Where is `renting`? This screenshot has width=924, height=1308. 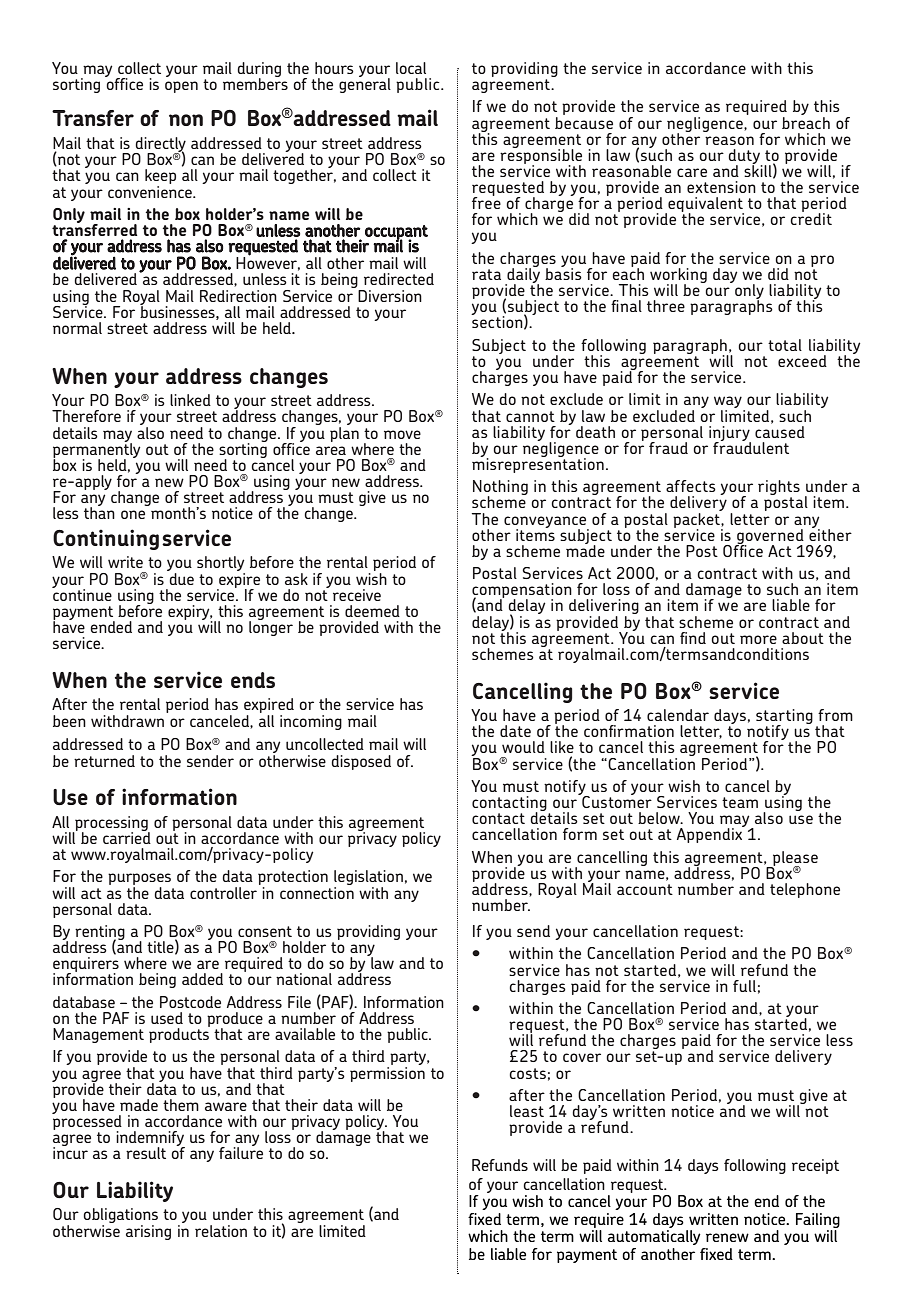
renting is located at coordinates (100, 933).
